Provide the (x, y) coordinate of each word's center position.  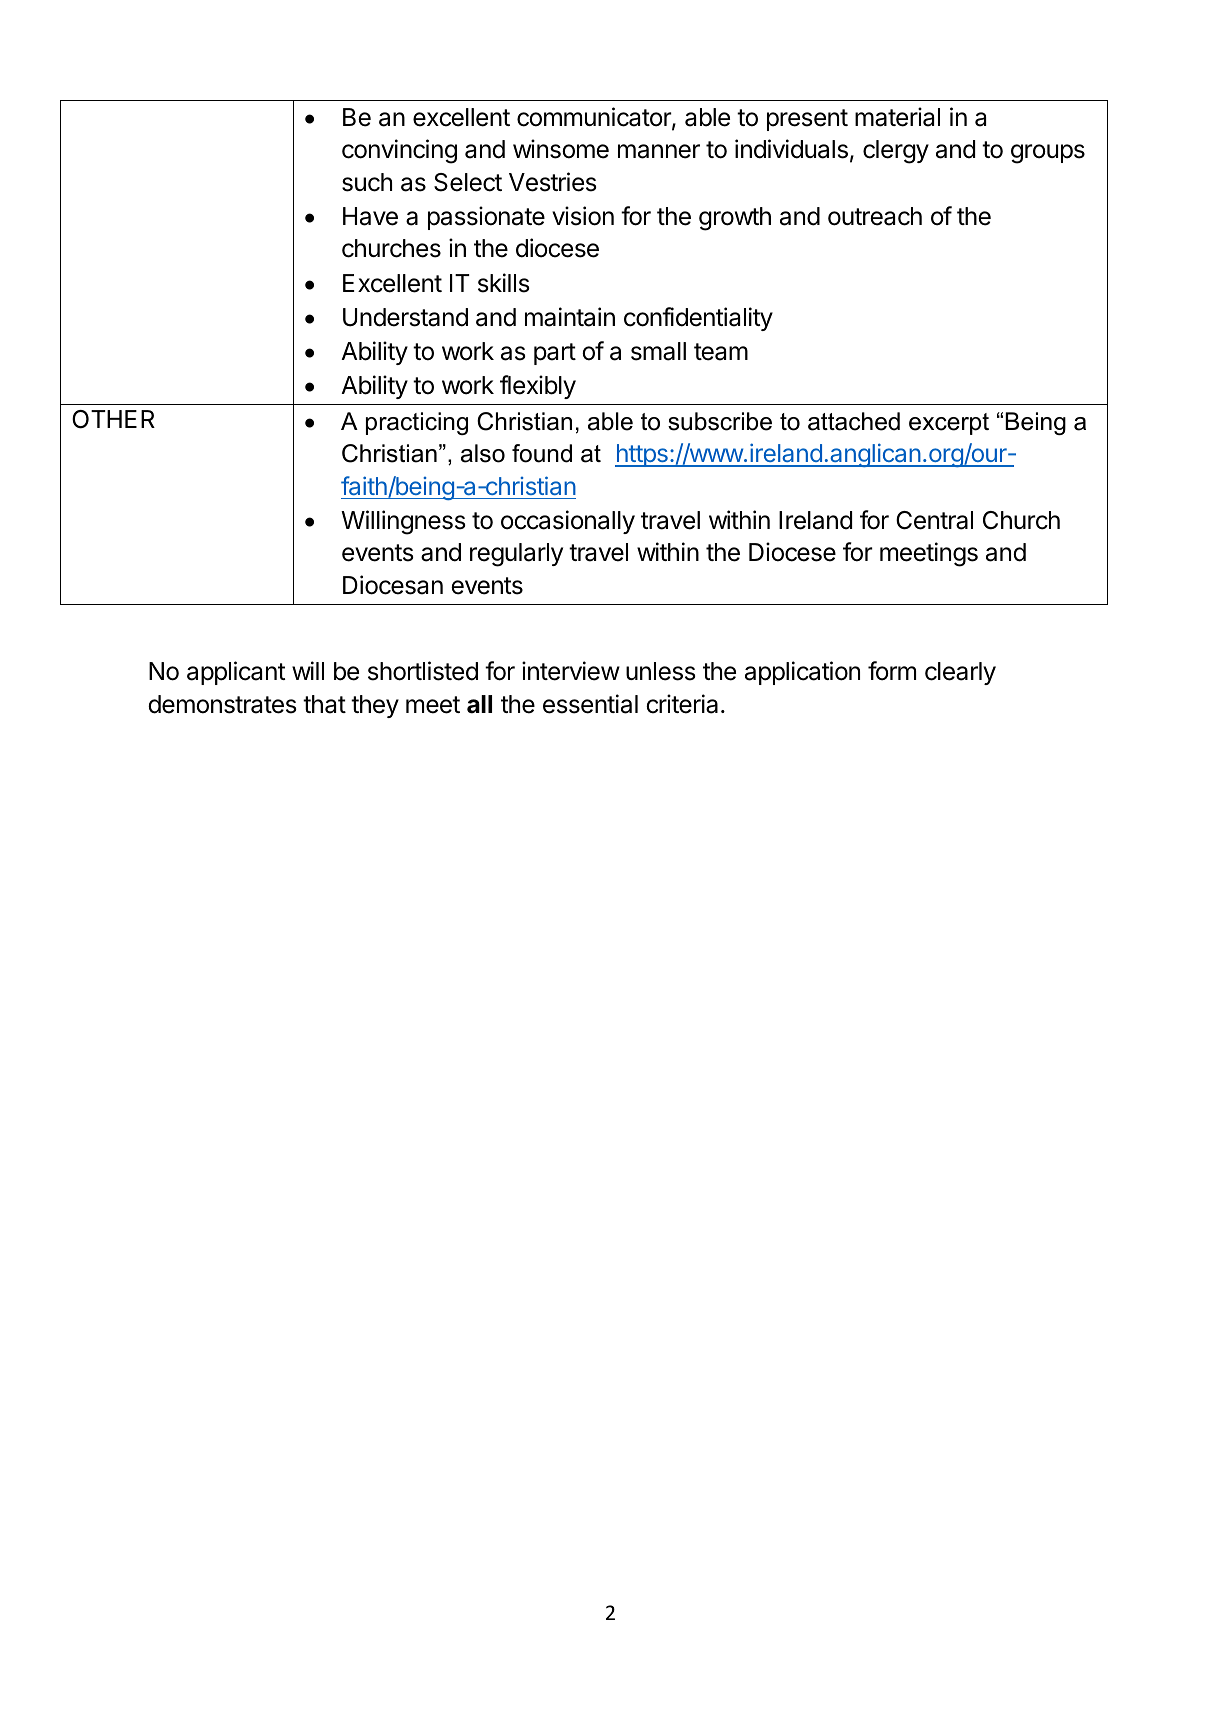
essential (590, 704)
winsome (561, 149)
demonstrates (222, 704)
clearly (960, 673)
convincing (399, 151)
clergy (896, 152)
